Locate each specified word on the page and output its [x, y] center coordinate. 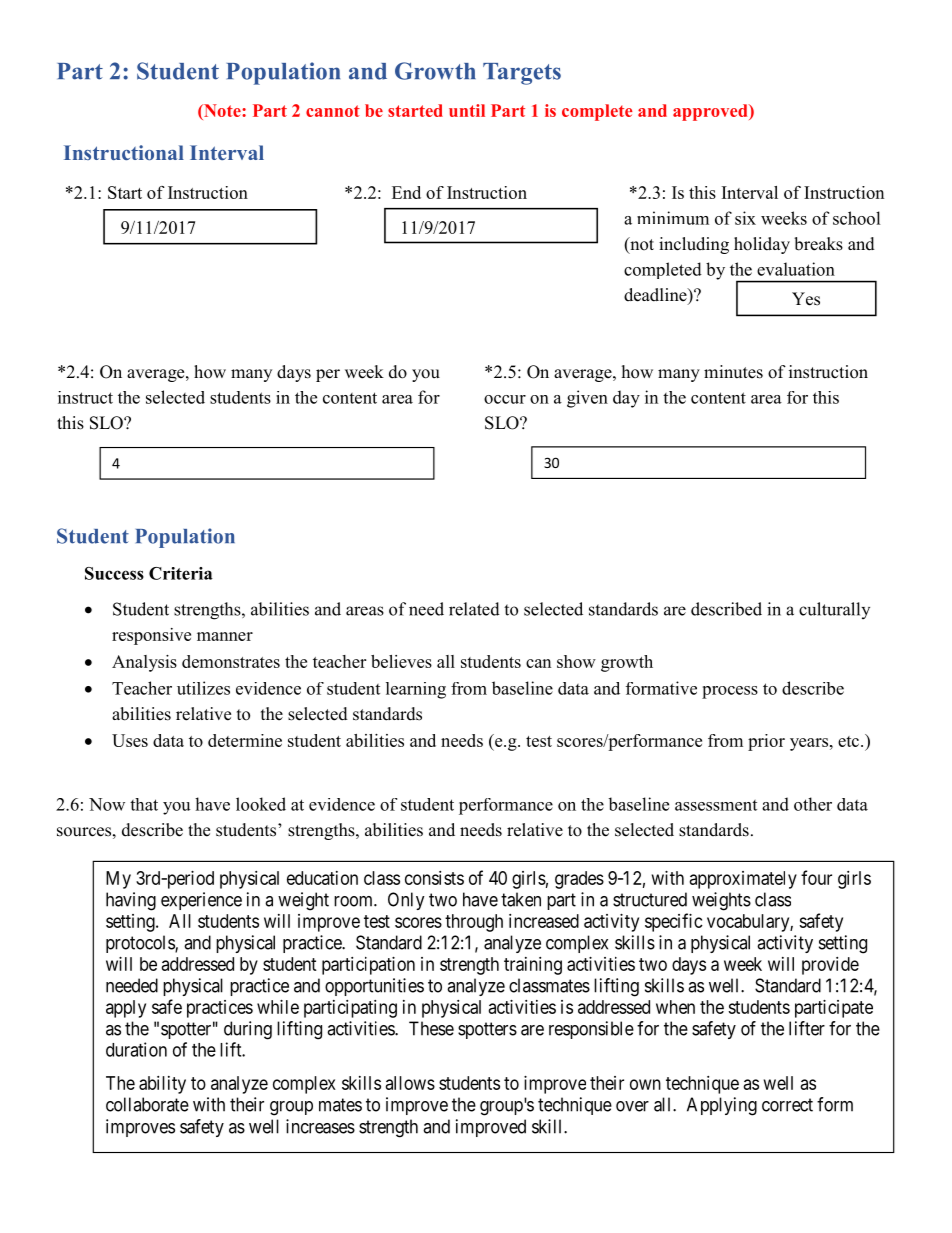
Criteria [181, 573]
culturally [834, 610]
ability [162, 1085]
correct [787, 1105]
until [467, 110]
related [474, 609]
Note [222, 110]
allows [410, 1083]
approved [711, 112]
